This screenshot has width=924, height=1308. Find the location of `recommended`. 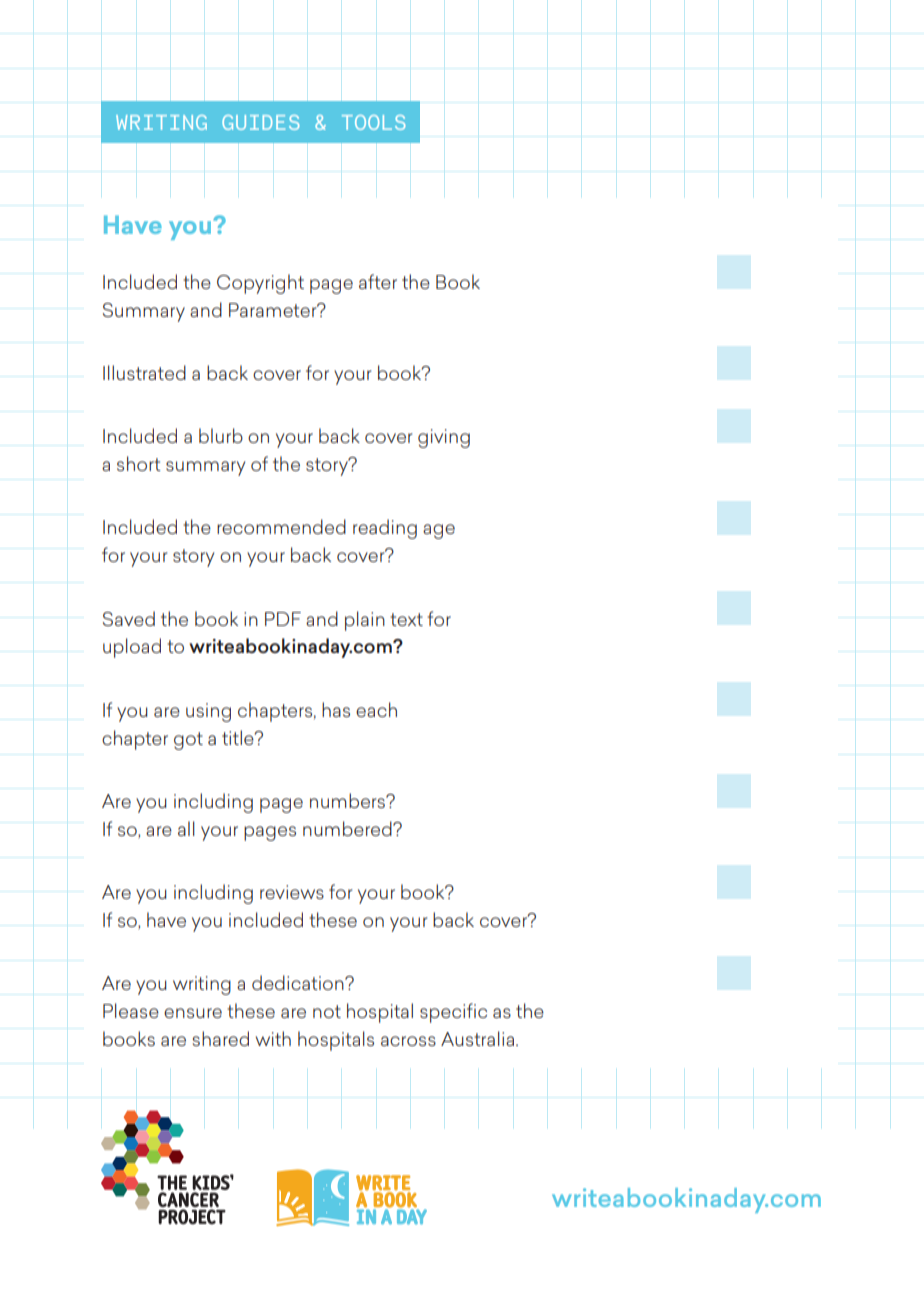

recommended is located at coordinates (281, 526).
